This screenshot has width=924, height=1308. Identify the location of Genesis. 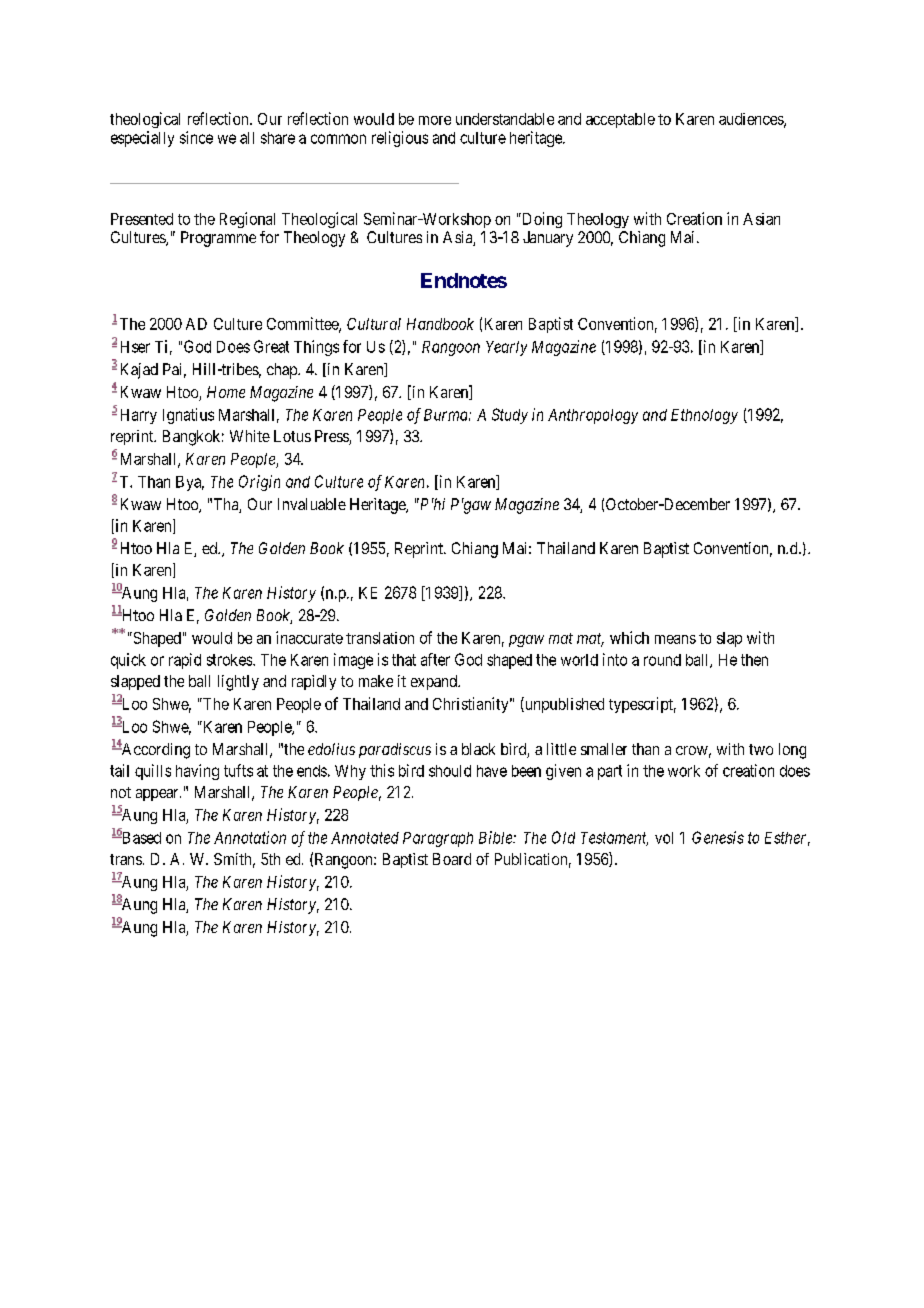
(718, 837).
